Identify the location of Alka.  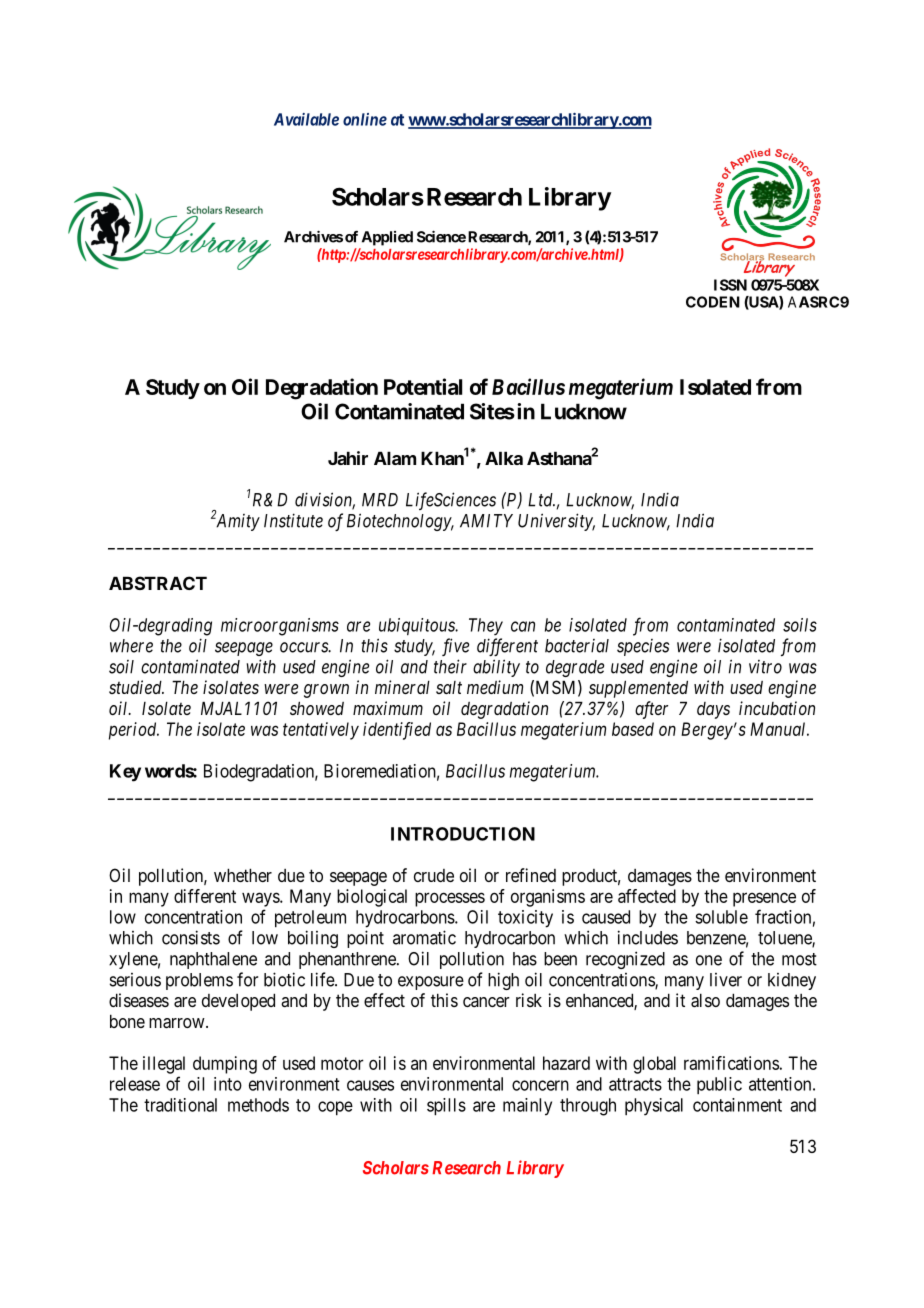
(504, 458).
